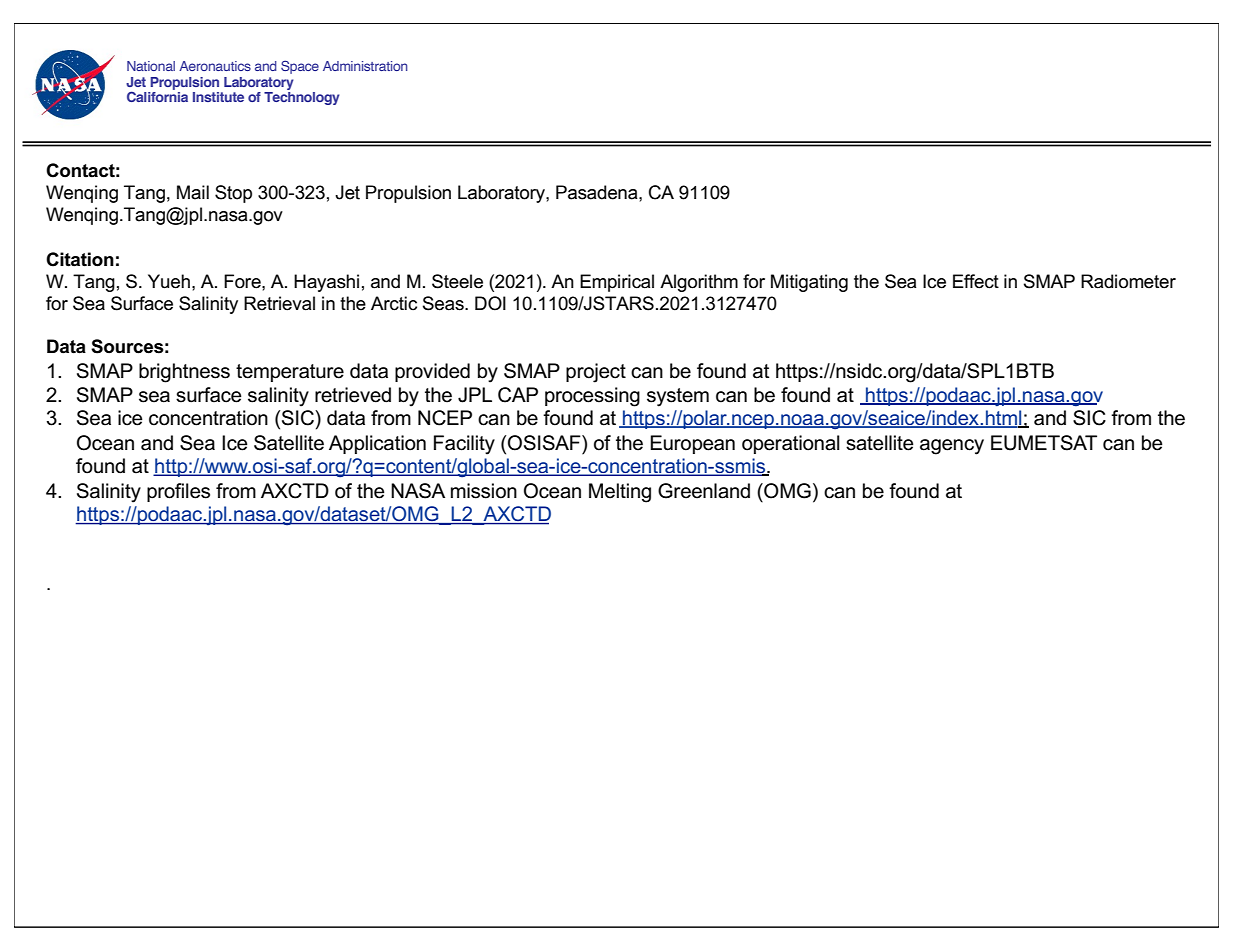 Image resolution: width=1233 pixels, height=952 pixels. I want to click on Steele, so click(457, 281).
